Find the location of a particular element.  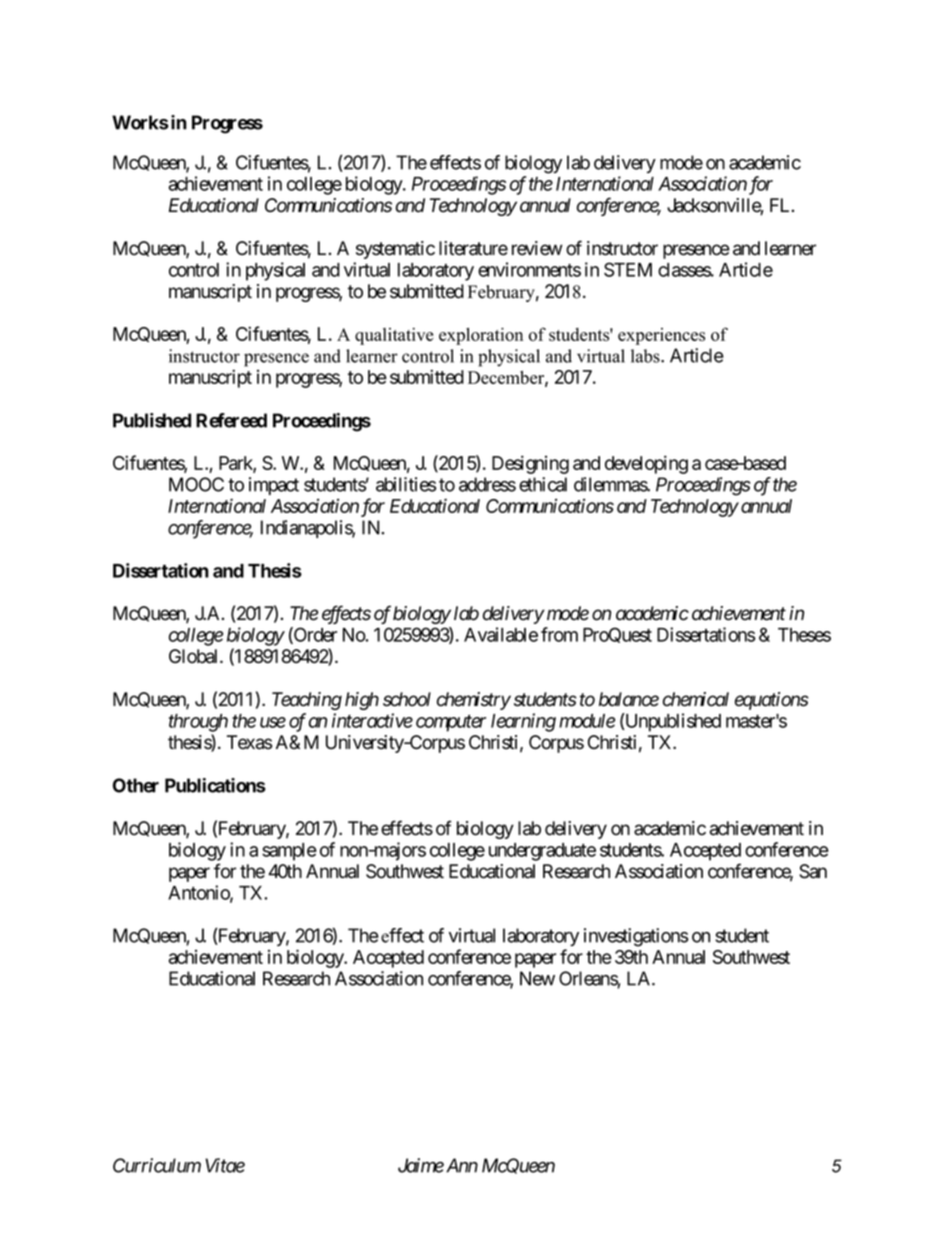

ethical is located at coordinates (543, 484).
